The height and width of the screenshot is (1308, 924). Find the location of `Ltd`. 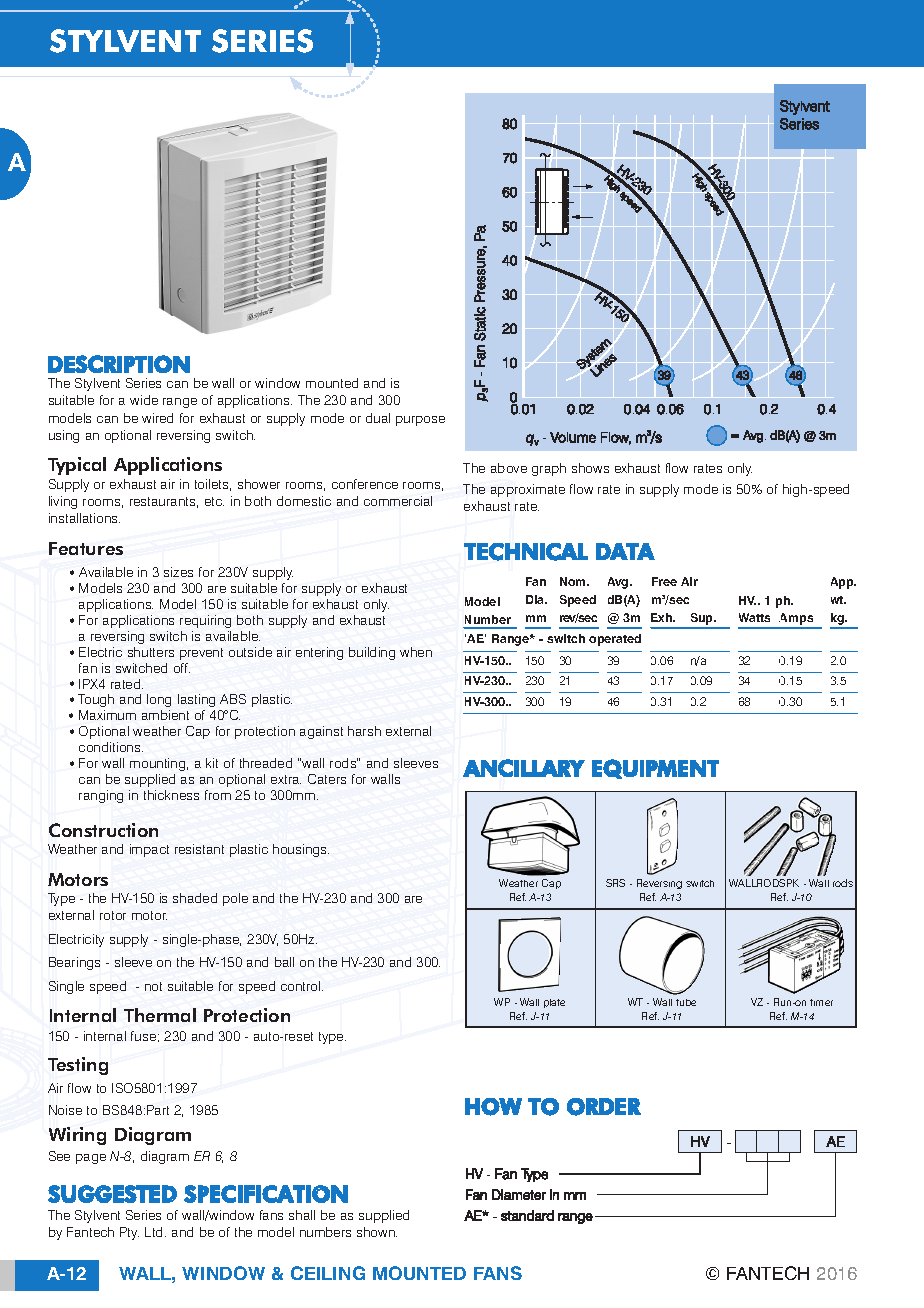

Ltd is located at coordinates (155, 1232).
